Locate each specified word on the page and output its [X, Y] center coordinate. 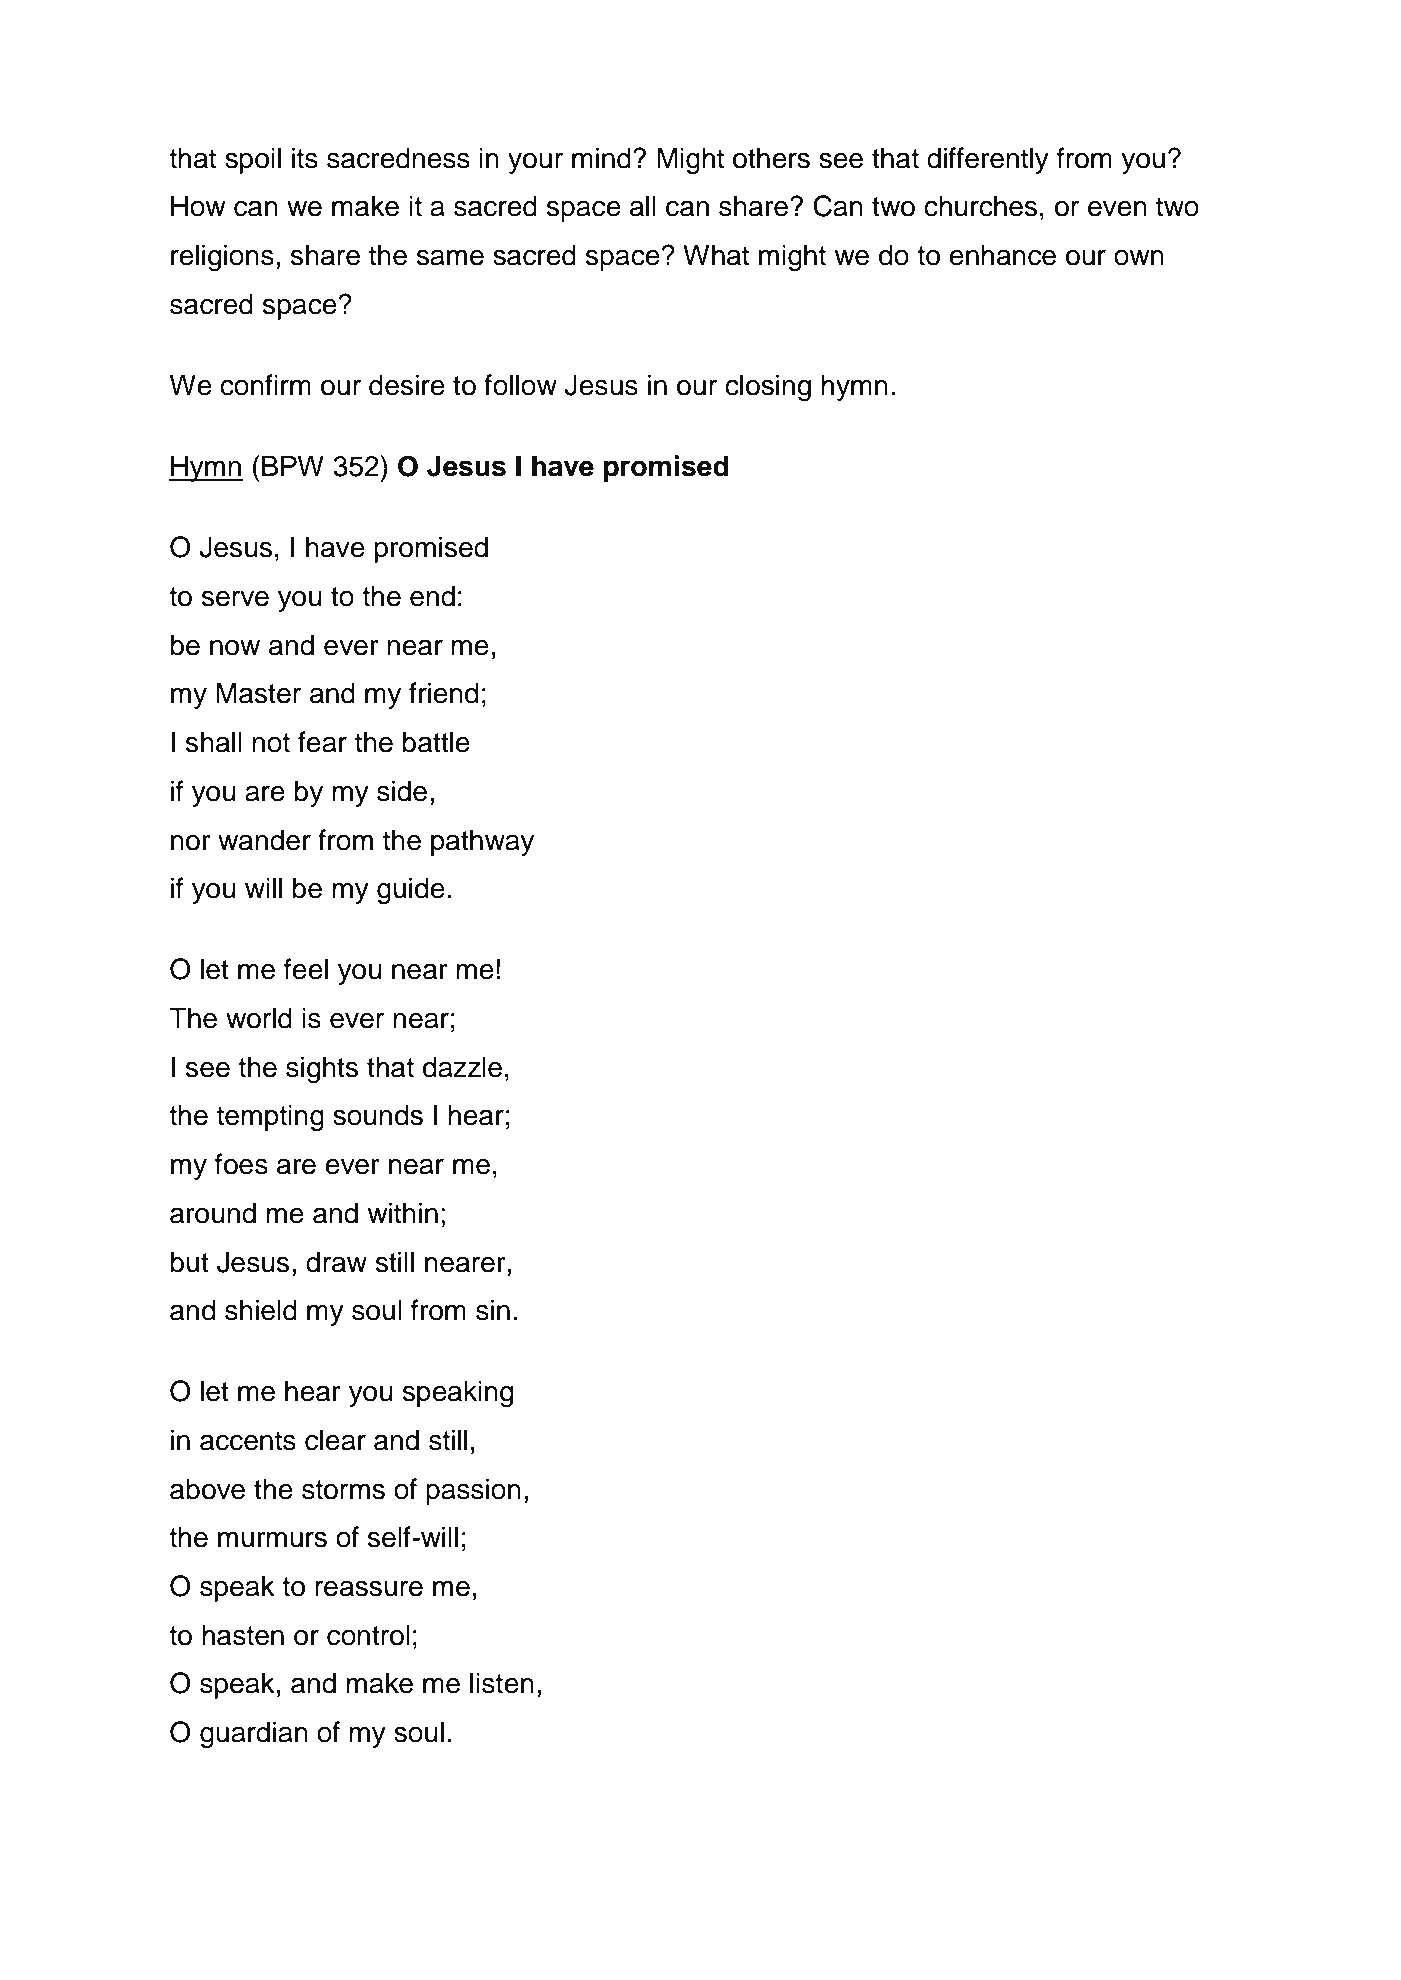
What [716, 255]
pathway [482, 842]
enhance [1002, 255]
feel [306, 969]
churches [980, 206]
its [305, 158]
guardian [254, 1735]
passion [473, 1491]
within [402, 1213]
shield [261, 1310]
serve [235, 599]
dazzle [462, 1067]
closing [768, 388]
